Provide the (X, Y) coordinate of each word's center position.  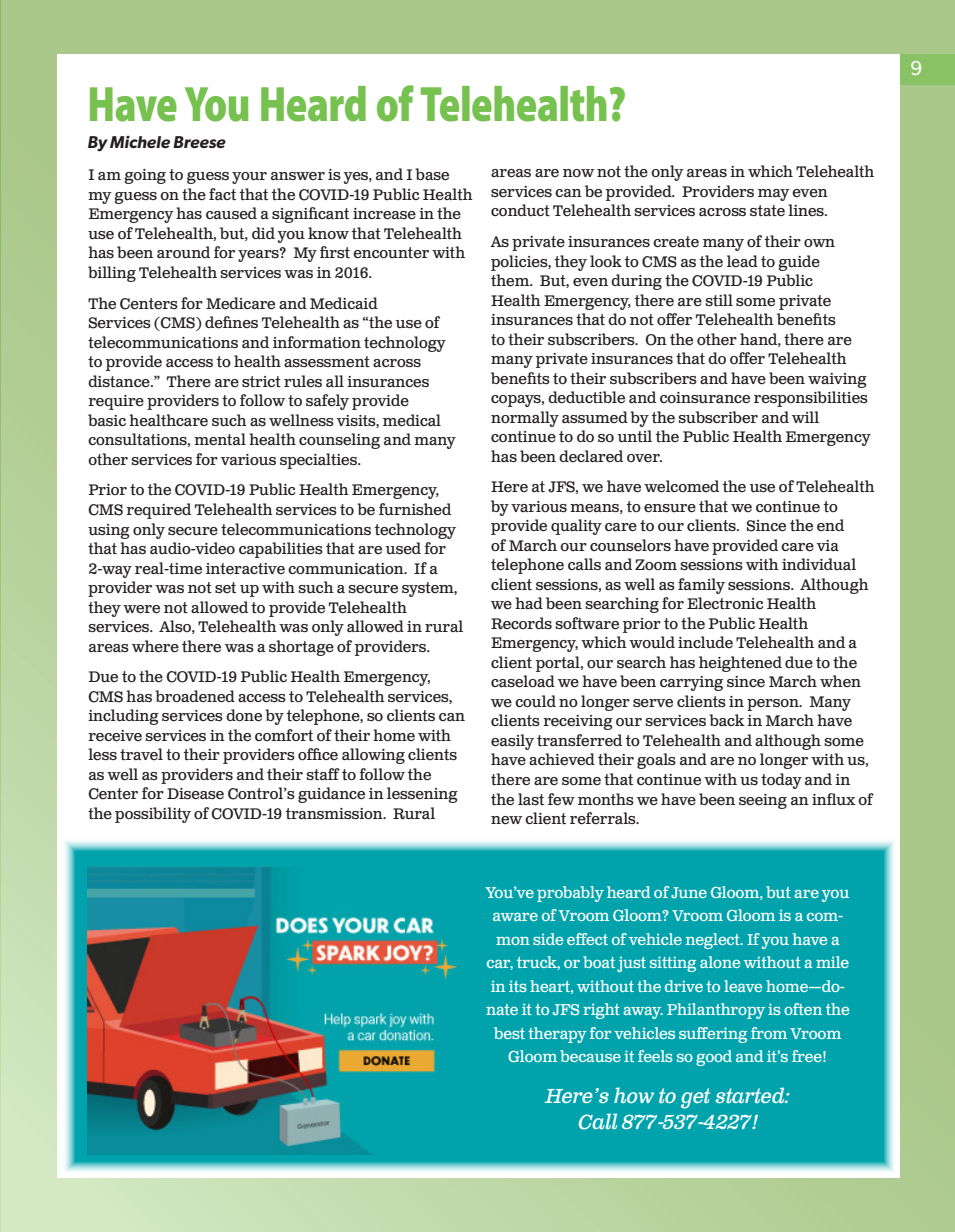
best (509, 1033)
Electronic (725, 603)
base (432, 174)
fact (222, 194)
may (774, 195)
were (141, 609)
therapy (557, 1035)
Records (521, 623)
